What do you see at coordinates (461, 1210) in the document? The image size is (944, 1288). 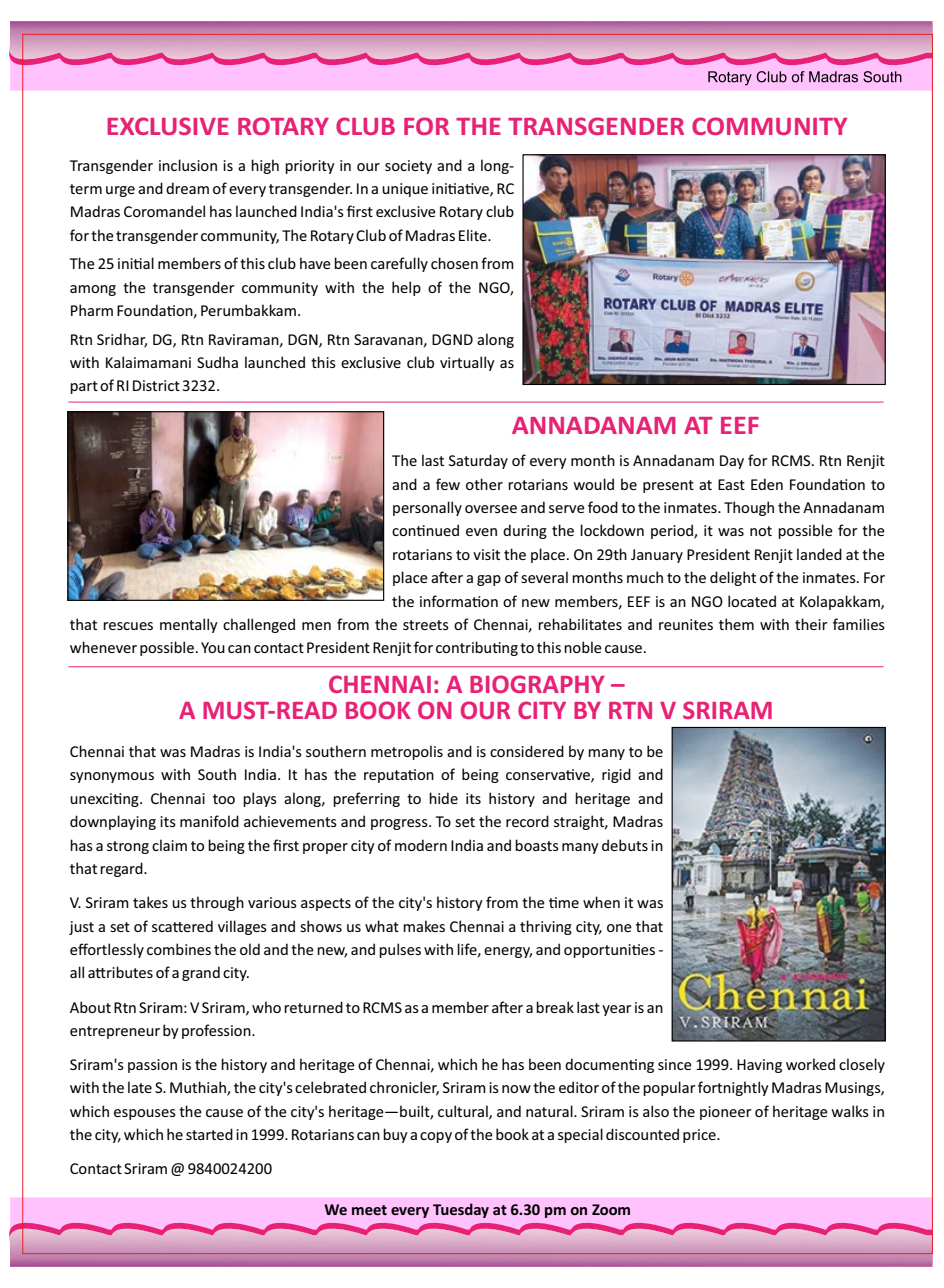 I see `Tuesday` at bounding box center [461, 1210].
